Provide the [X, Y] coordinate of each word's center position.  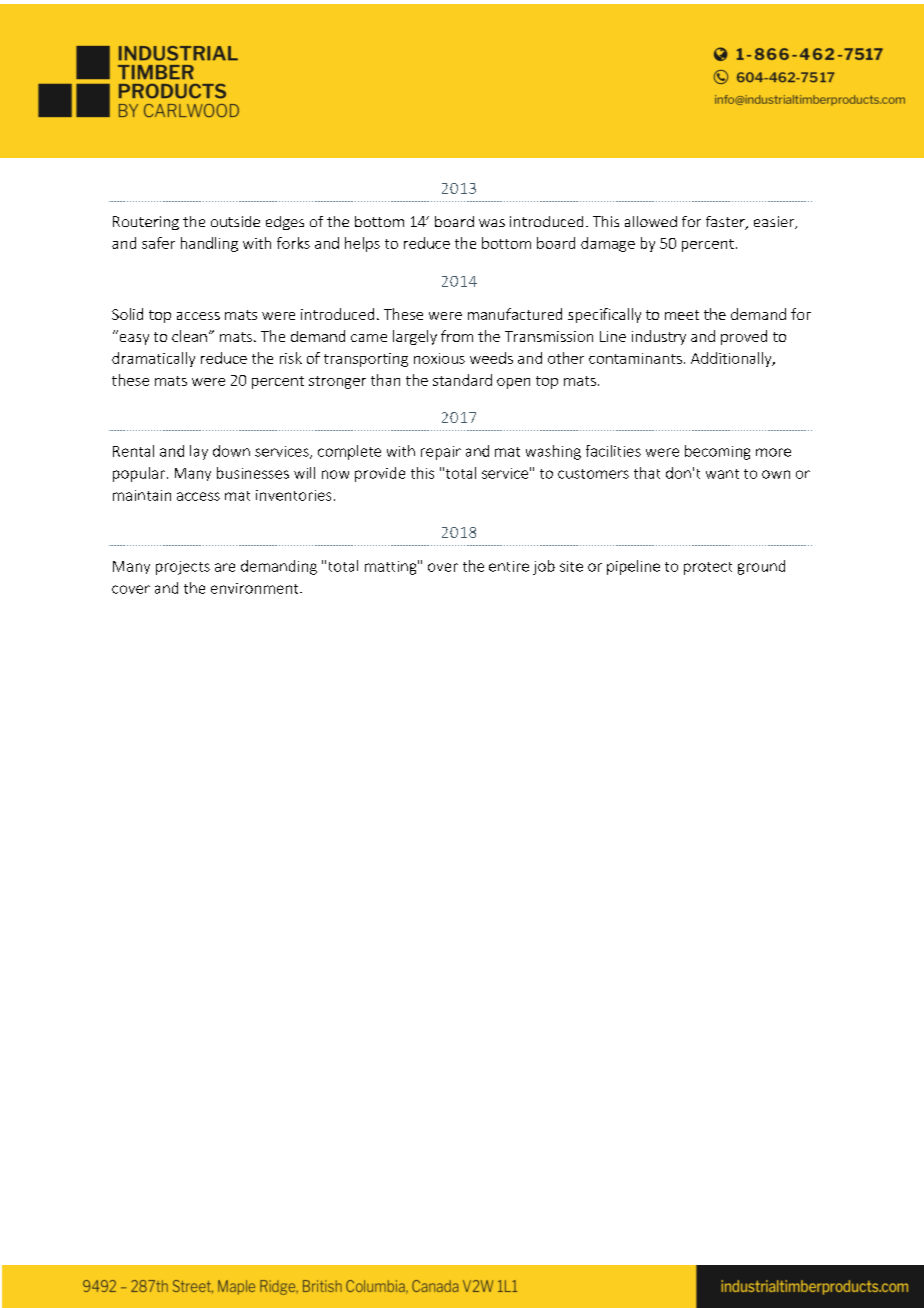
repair [441, 453]
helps [362, 244]
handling [209, 244]
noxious [439, 358]
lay [199, 452]
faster [726, 223]
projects [183, 568]
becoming [717, 452]
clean [189, 336]
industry [659, 337]
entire [509, 566]
